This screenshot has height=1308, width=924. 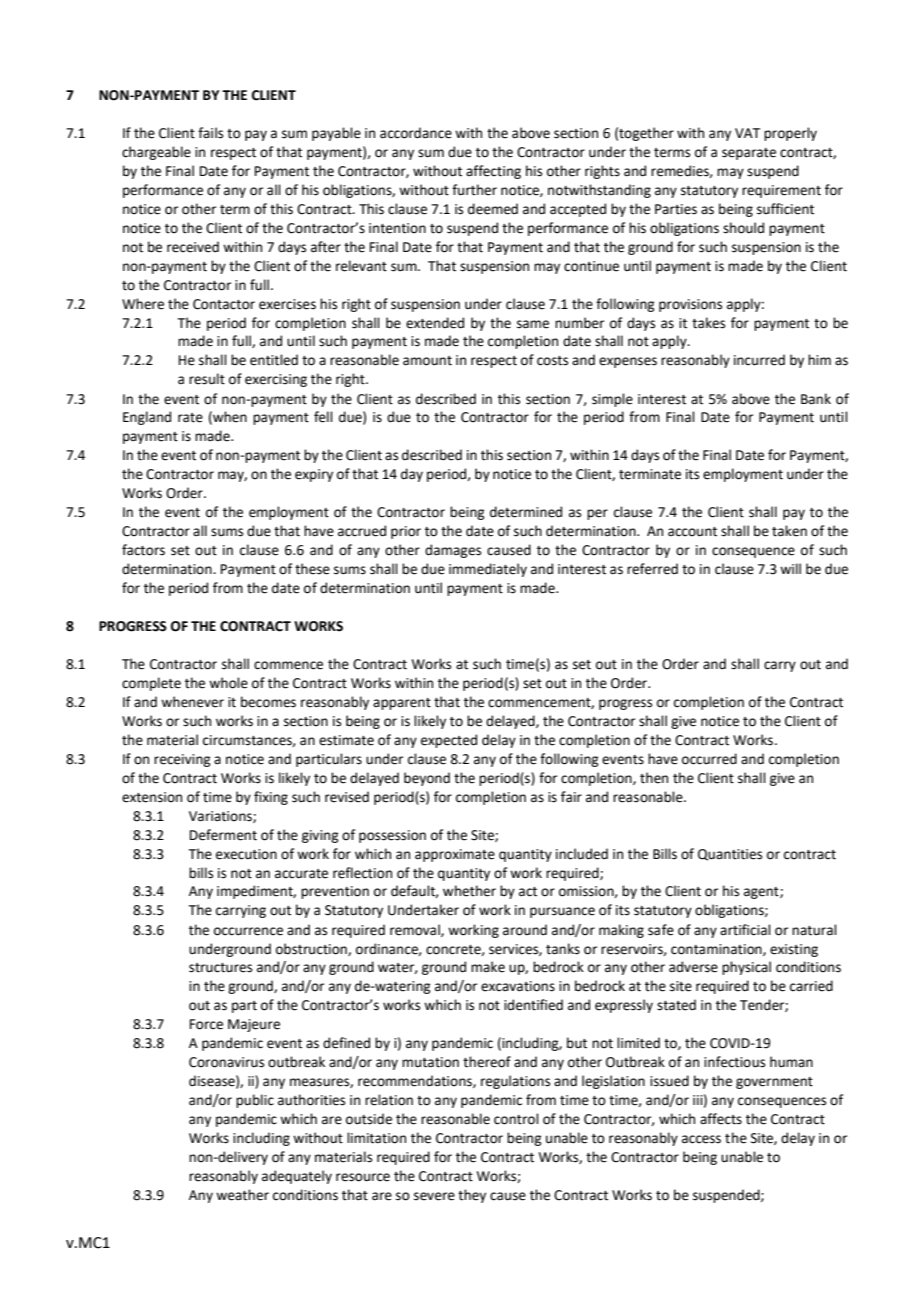 I want to click on result, so click(x=207, y=379).
